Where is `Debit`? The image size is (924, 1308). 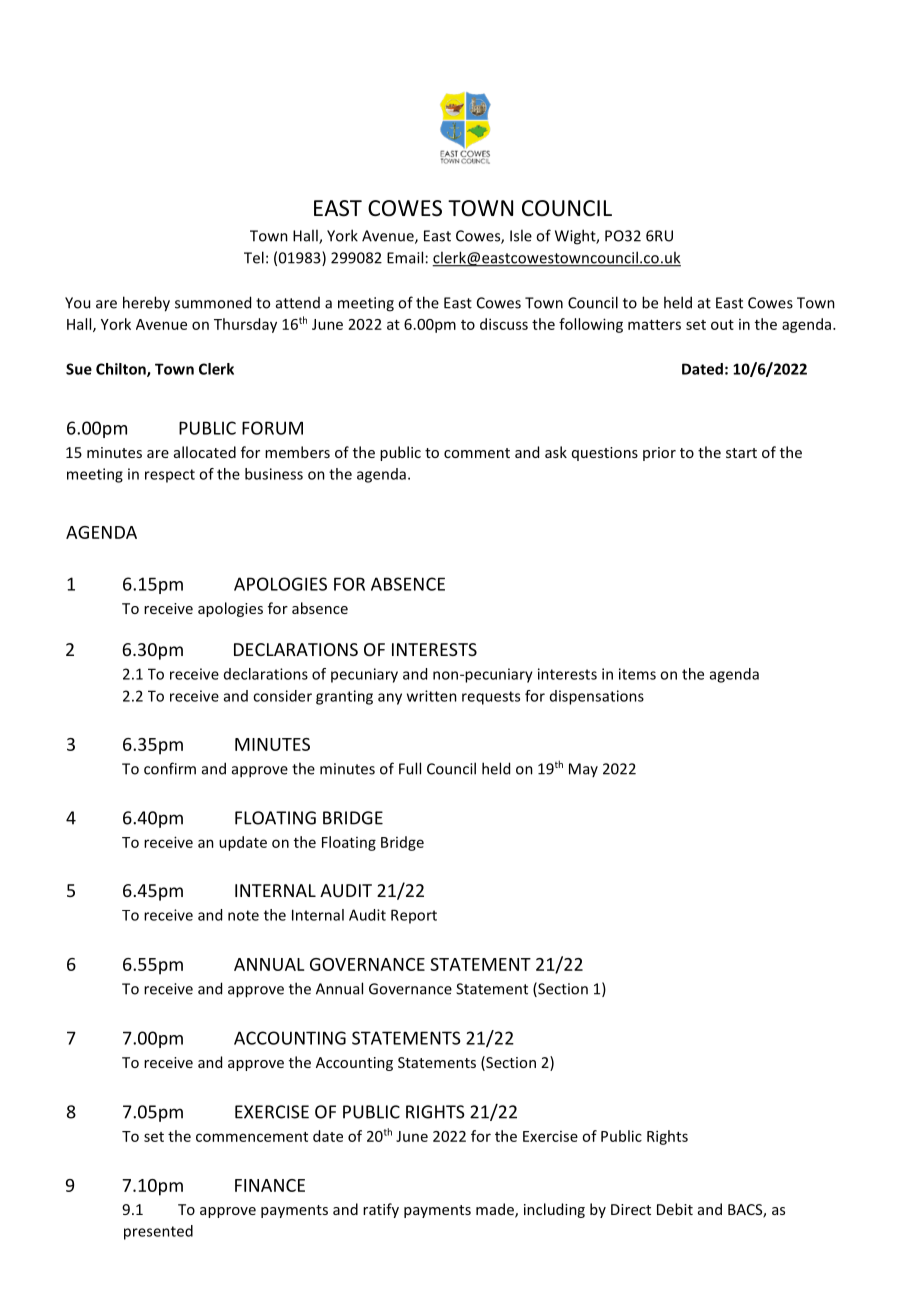 Debit is located at coordinates (675, 1209).
